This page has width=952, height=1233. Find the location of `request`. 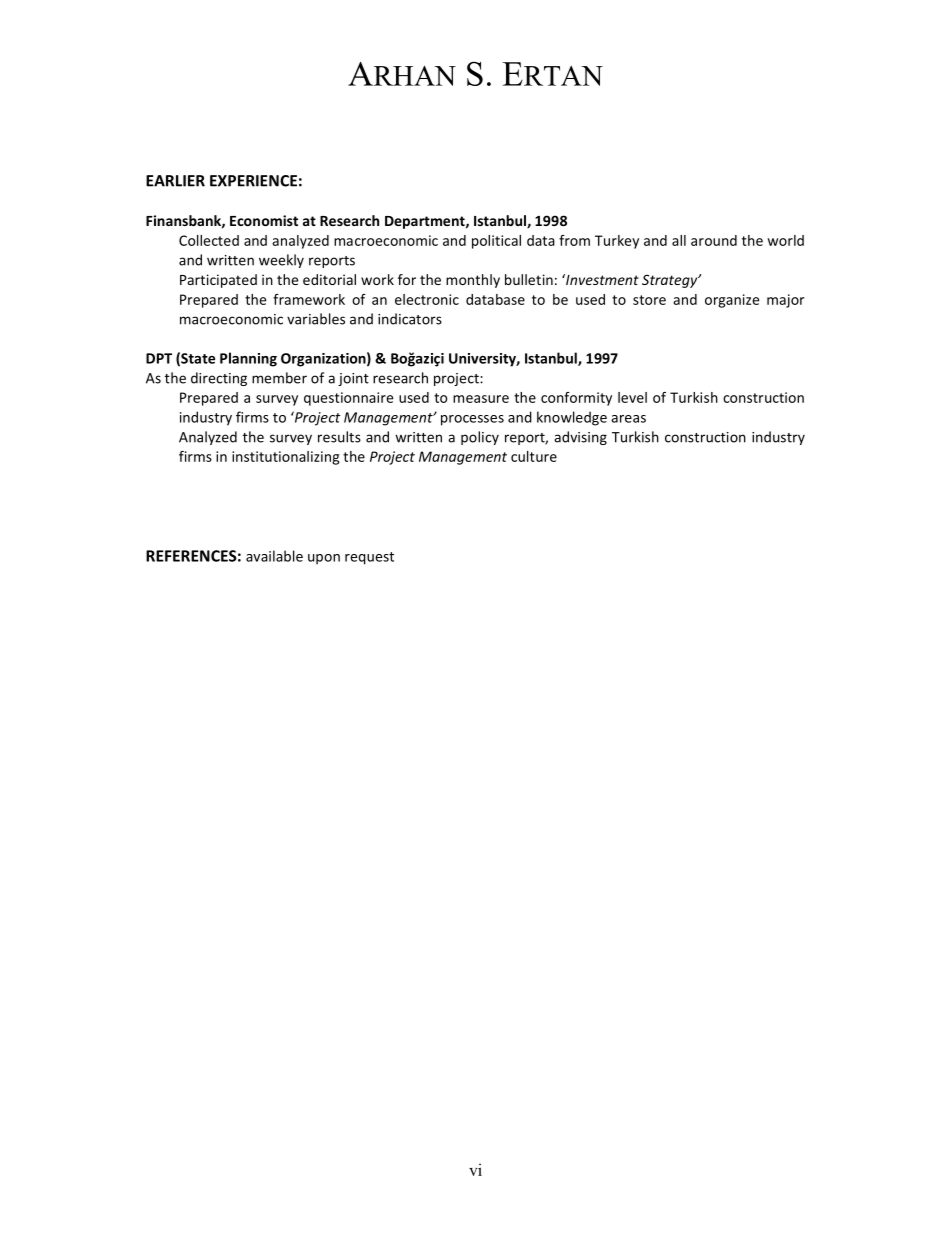

request is located at coordinates (369, 558).
